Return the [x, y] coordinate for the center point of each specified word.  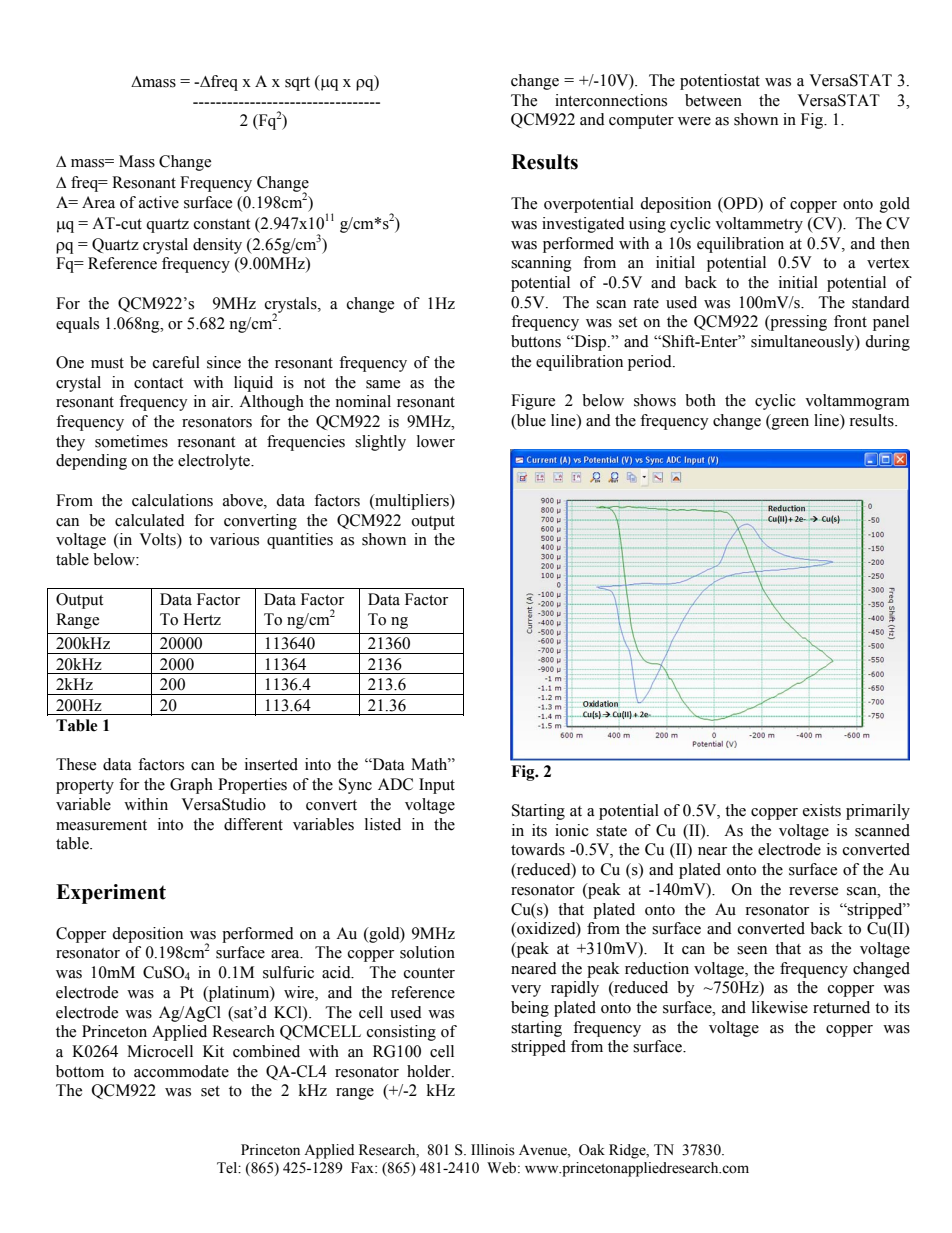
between [713, 100]
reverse [813, 891]
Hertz [202, 619]
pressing [797, 323]
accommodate [181, 1071]
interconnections [611, 100]
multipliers [412, 502]
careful [176, 362]
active [159, 202]
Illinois [493, 1150]
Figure [533, 402]
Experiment [111, 894]
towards [538, 849]
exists [822, 810]
